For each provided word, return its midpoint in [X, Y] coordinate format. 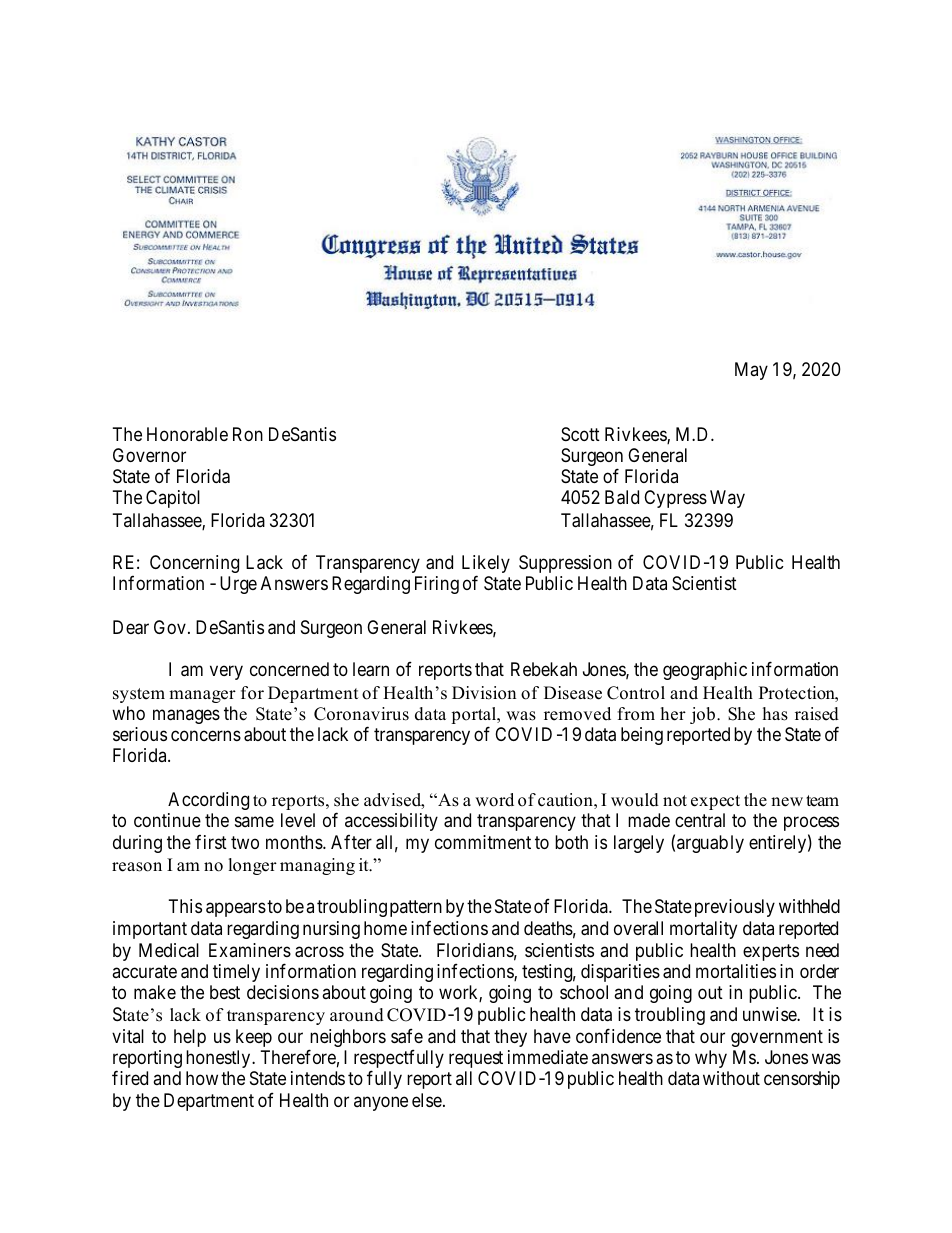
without [731, 1078]
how [202, 1078]
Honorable [187, 434]
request [476, 1059]
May [751, 371]
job [704, 715]
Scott [580, 434]
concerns [206, 736]
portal [475, 717]
